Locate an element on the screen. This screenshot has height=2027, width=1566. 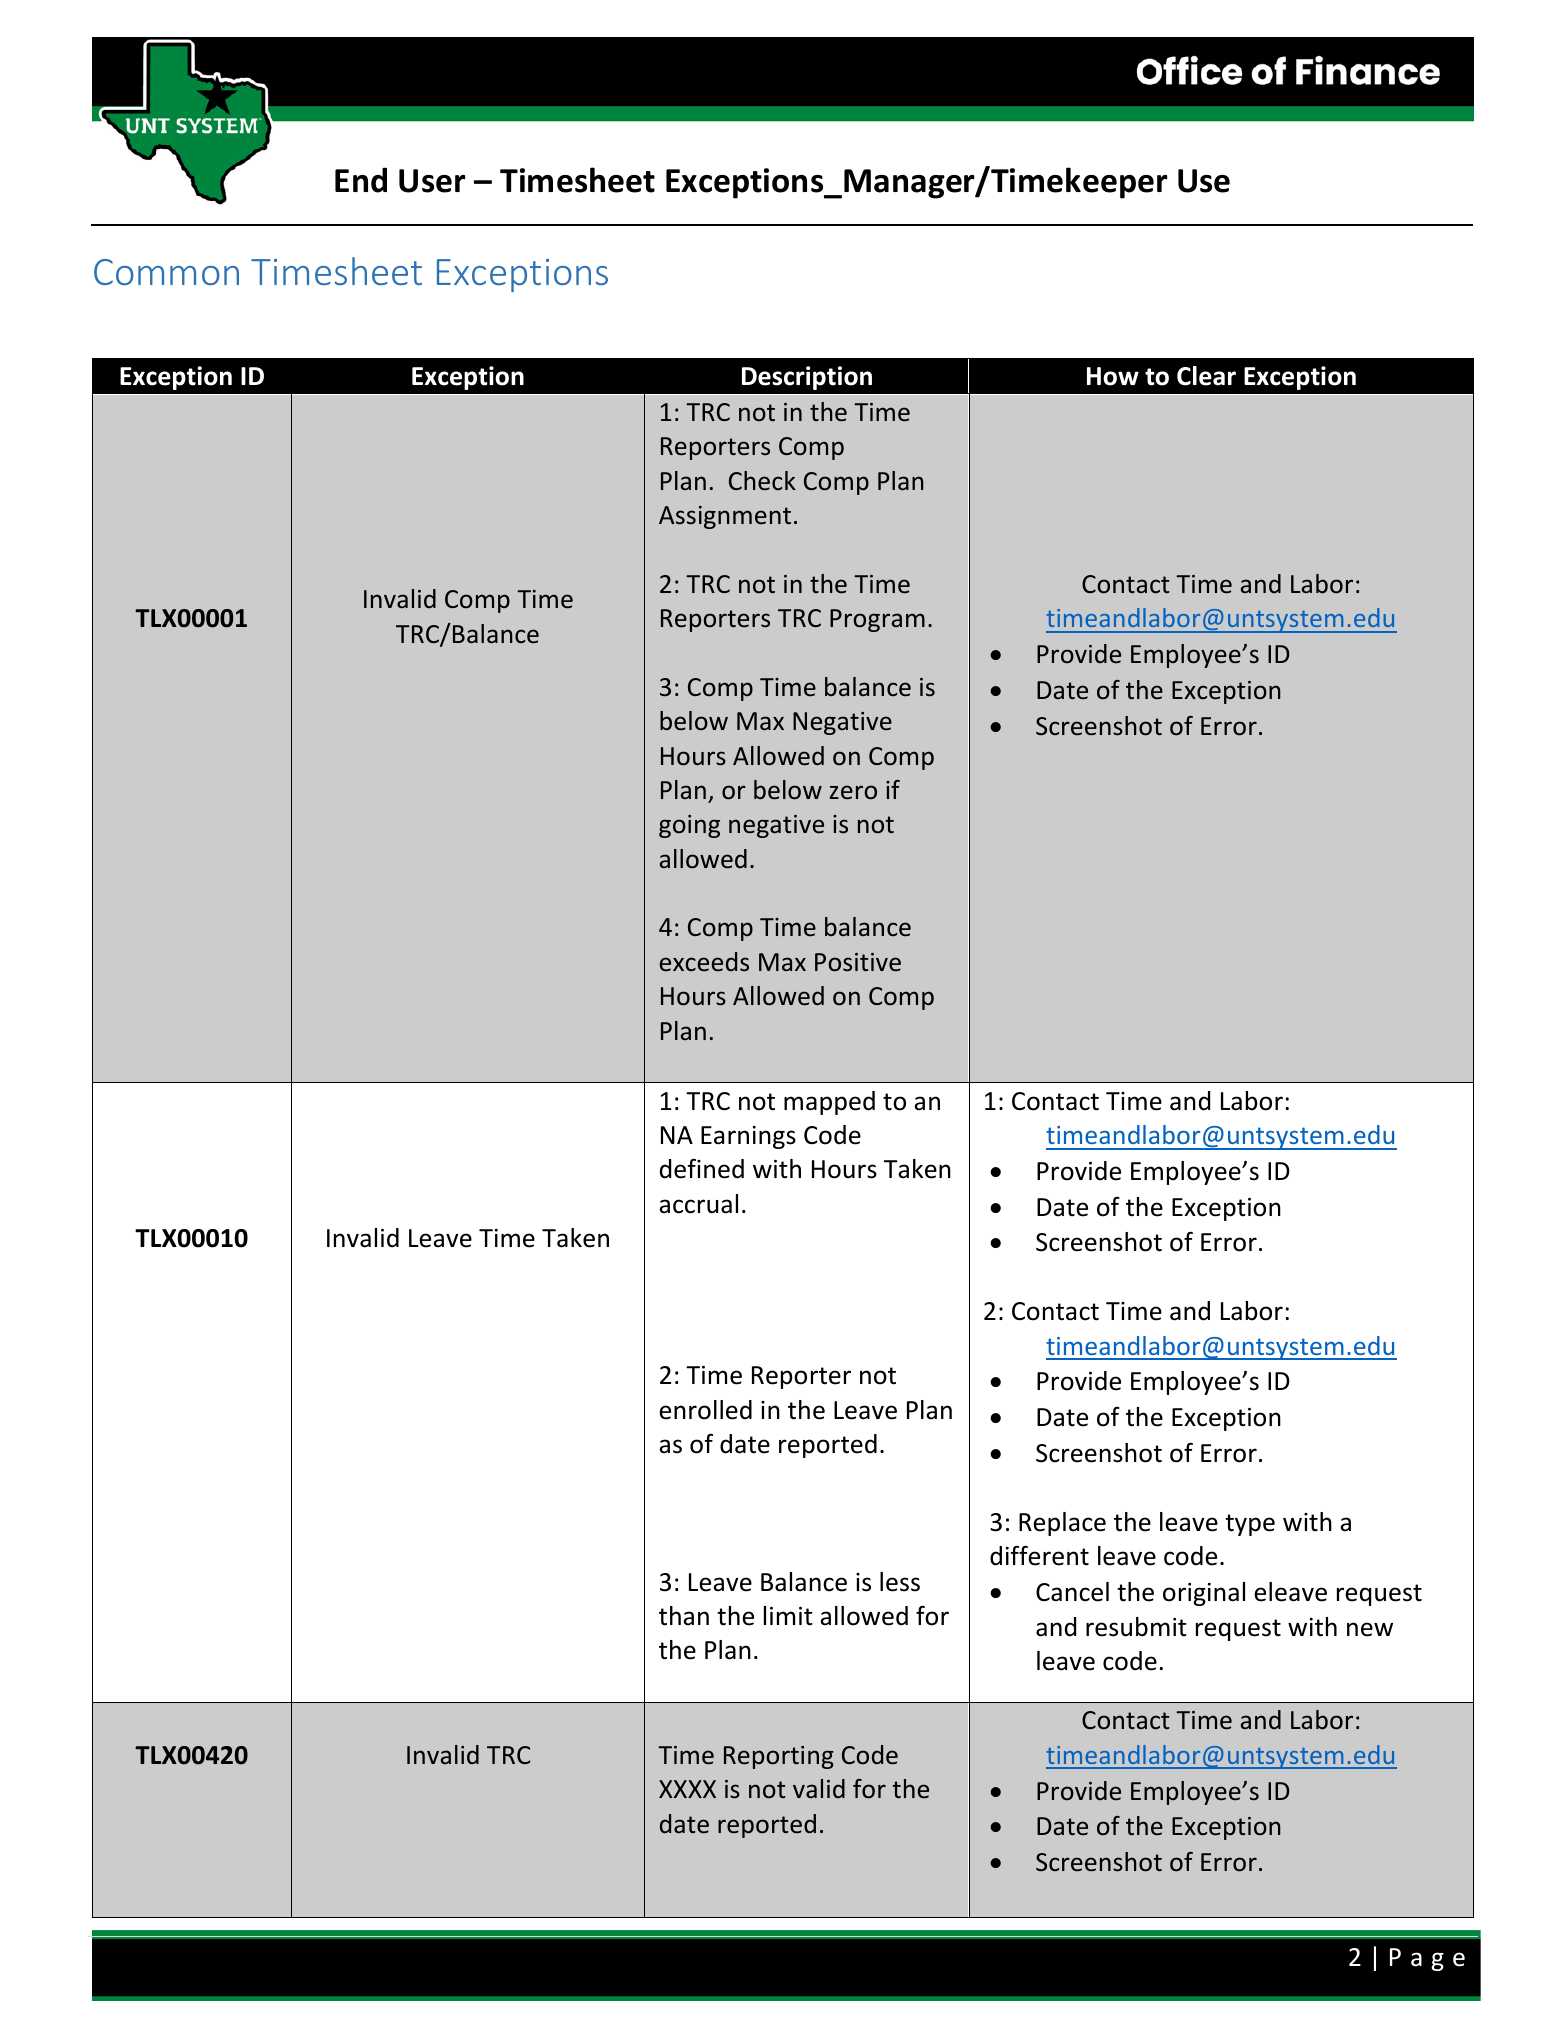
End is located at coordinates (361, 180).
